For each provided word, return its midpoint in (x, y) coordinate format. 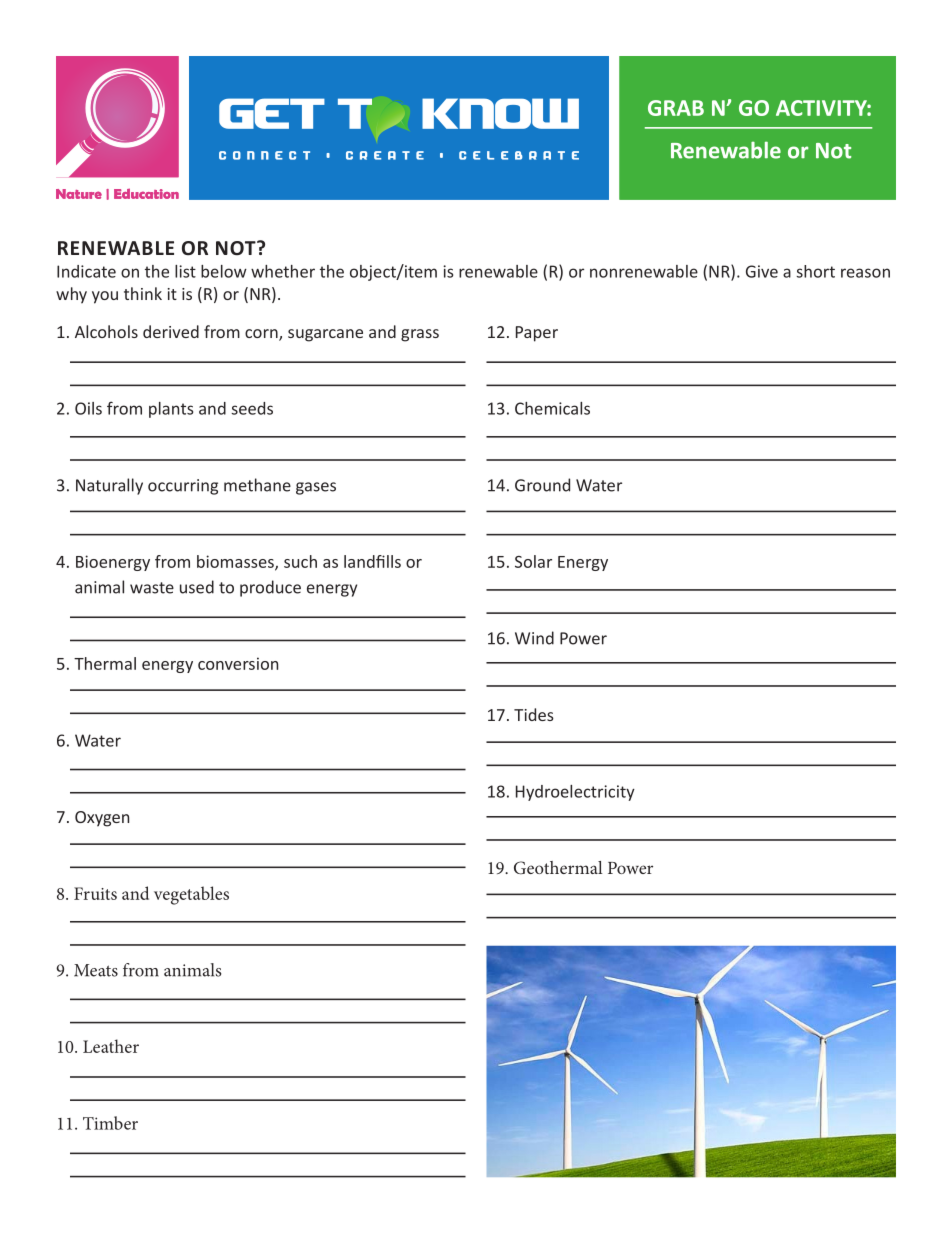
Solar (533, 561)
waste (152, 588)
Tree (789, 152)
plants (171, 410)
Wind (534, 638)
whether (283, 271)
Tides (534, 714)
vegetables (191, 895)
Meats (96, 970)
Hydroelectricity (575, 793)
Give (762, 271)
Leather (111, 1046)
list (185, 271)
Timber (110, 1123)
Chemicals (552, 408)
